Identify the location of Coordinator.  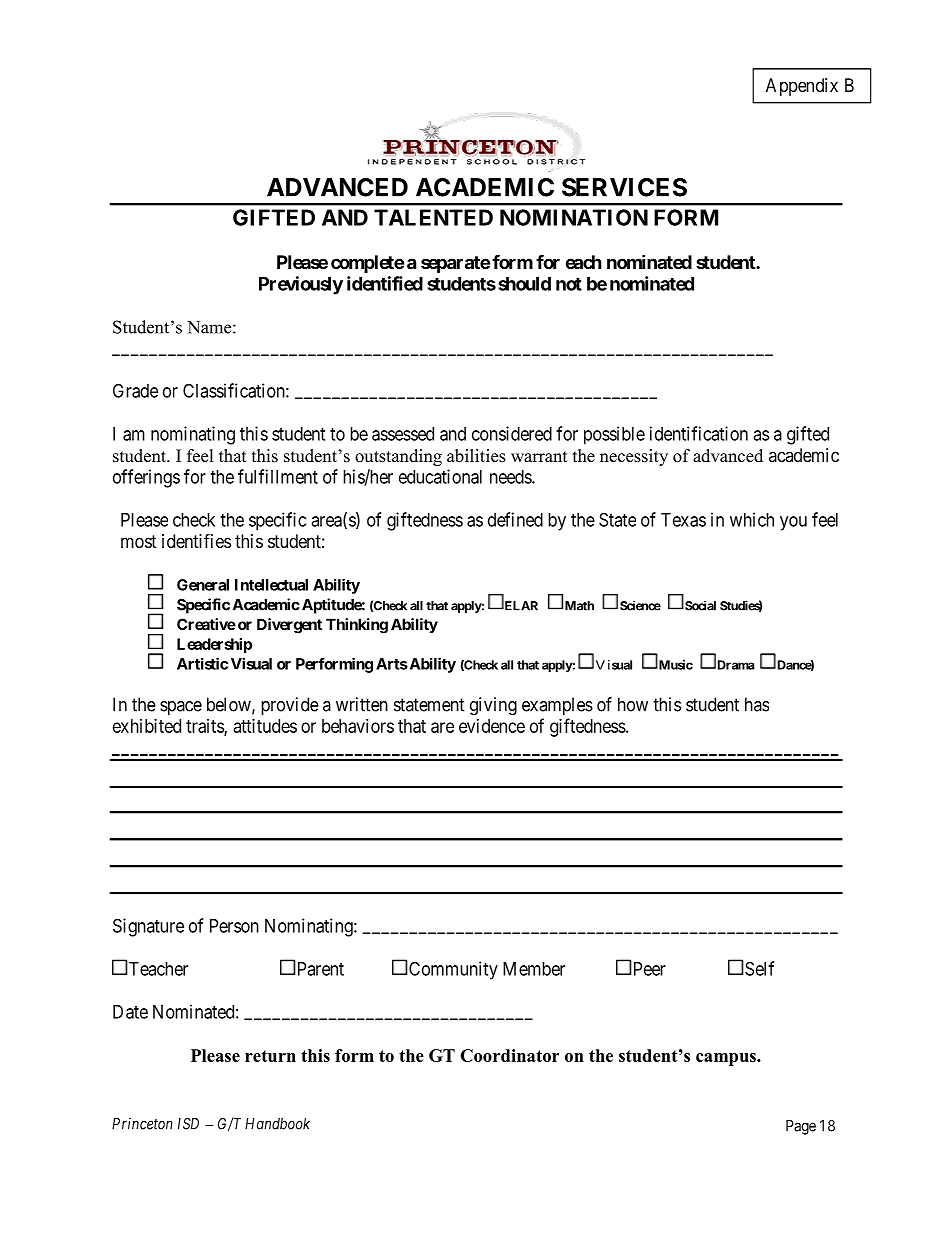
(509, 1055).
